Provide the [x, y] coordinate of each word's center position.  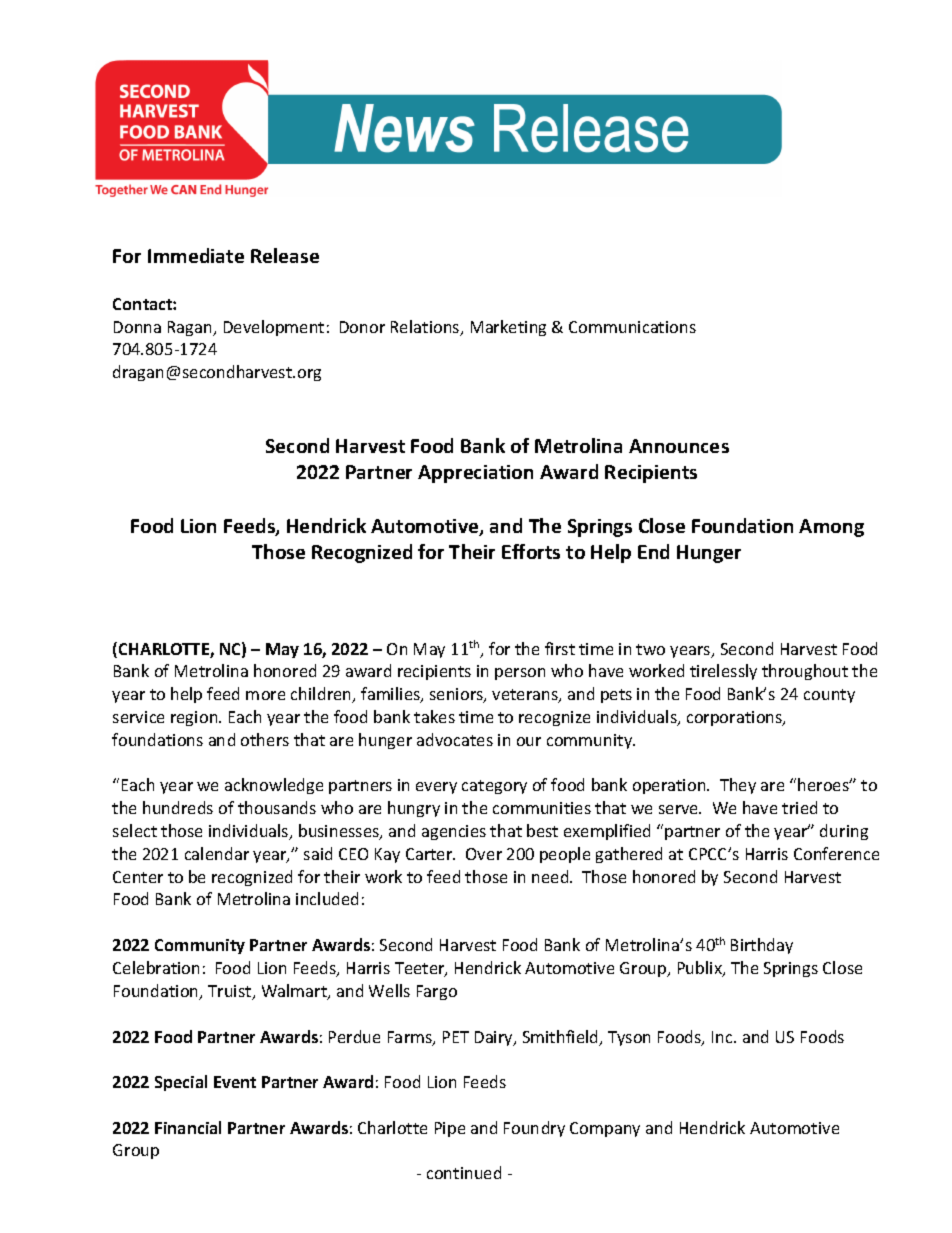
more [265, 695]
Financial [188, 1127]
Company [605, 1129]
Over [484, 854]
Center [138, 877]
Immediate [196, 255]
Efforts [531, 551]
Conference [836, 853]
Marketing [508, 328]
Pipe [450, 1129]
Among [831, 528]
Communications [632, 327]
